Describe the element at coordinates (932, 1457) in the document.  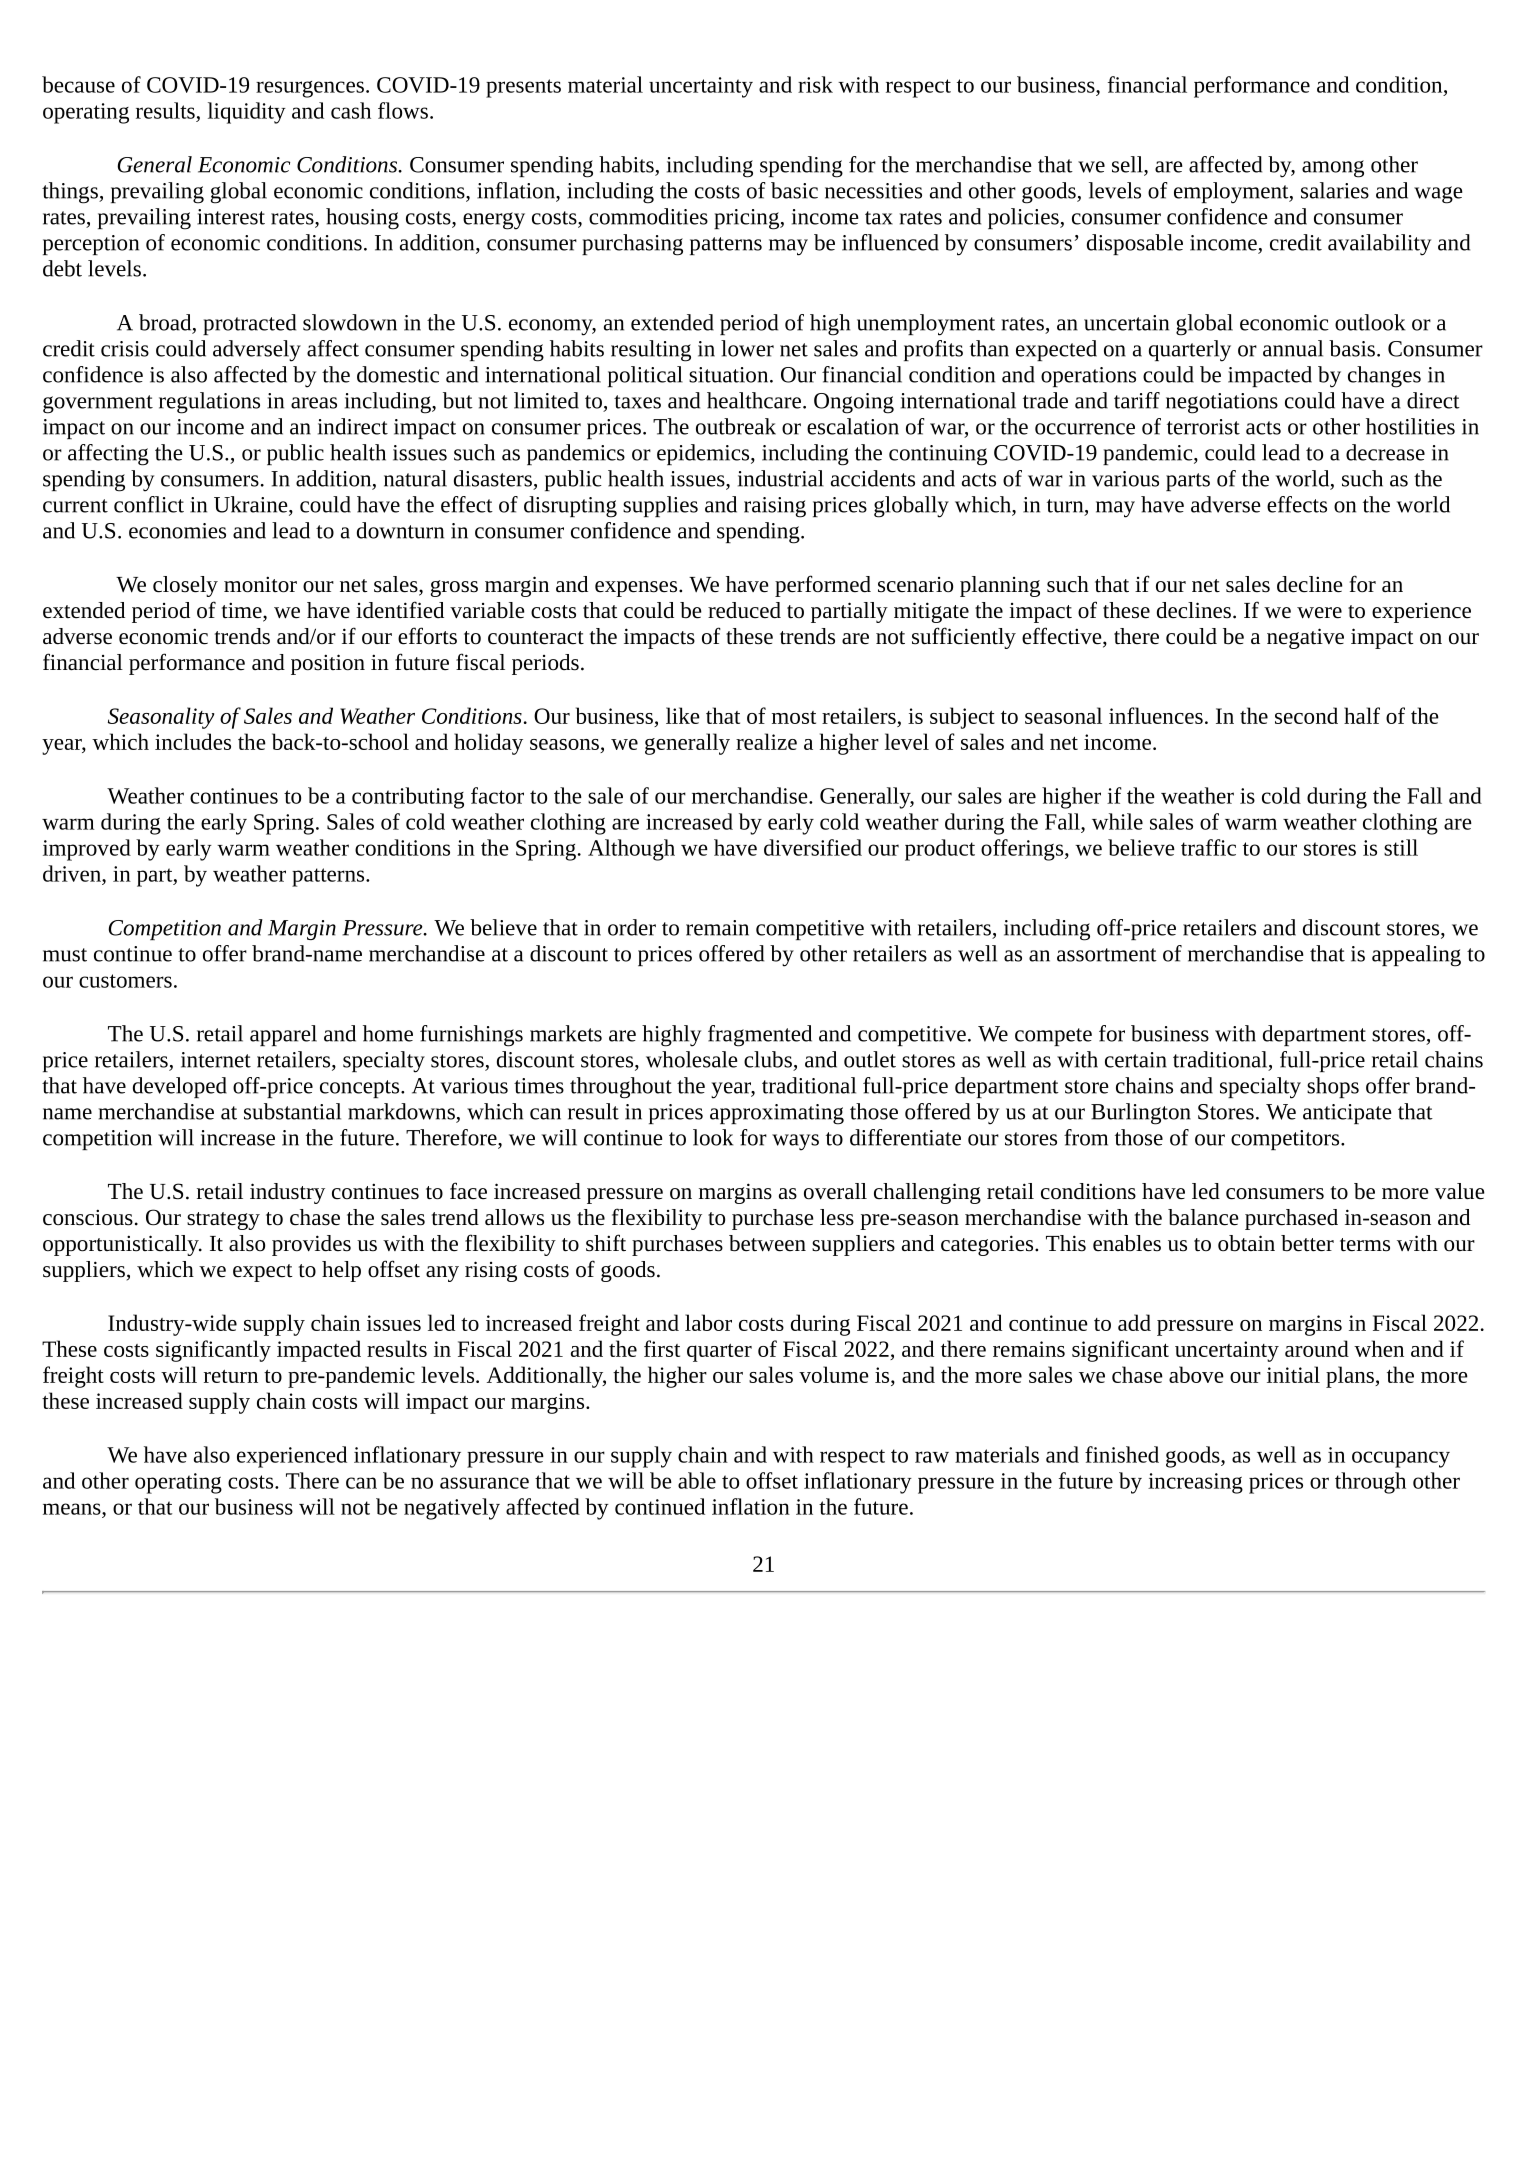
I see `raw` at that location.
